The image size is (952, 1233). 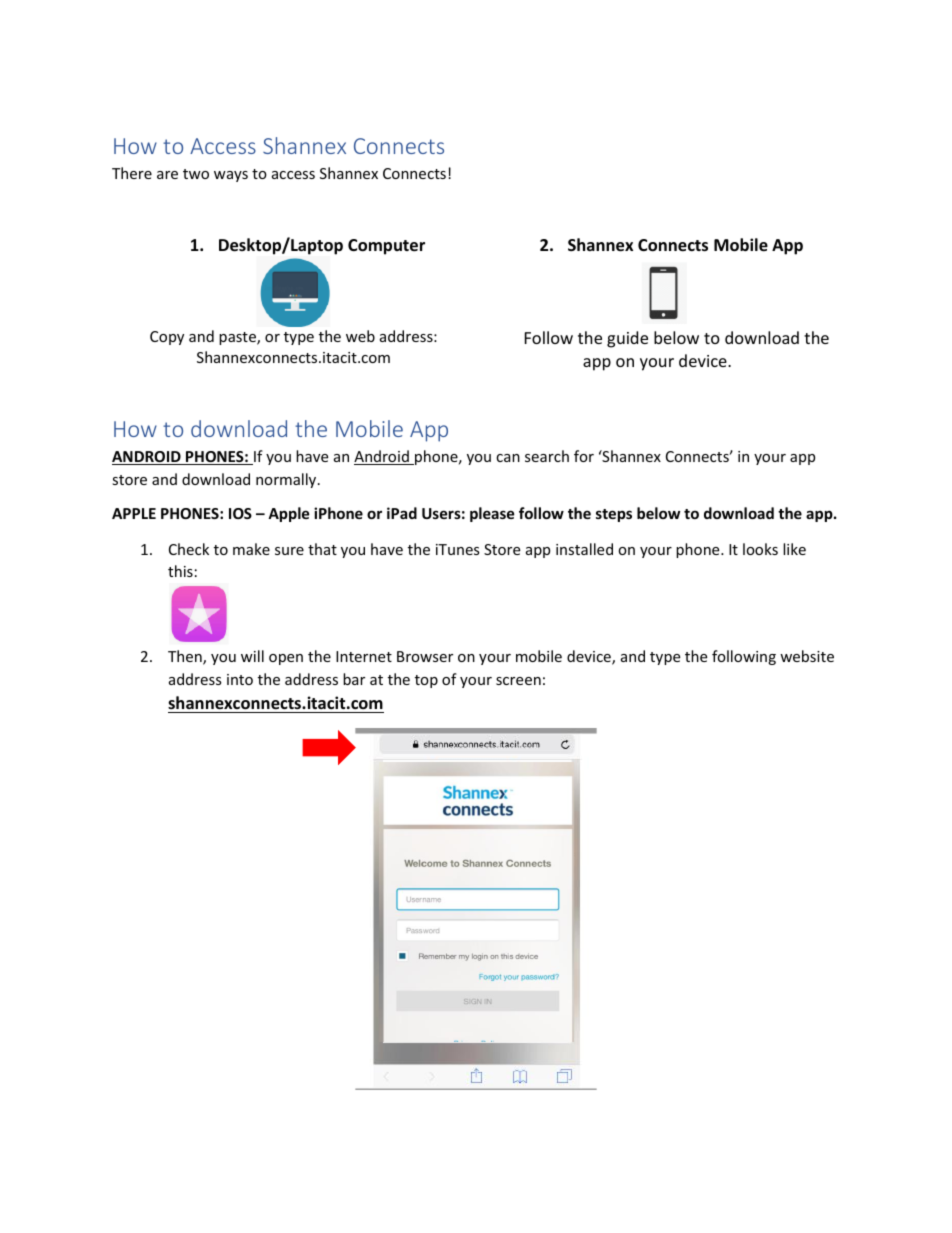 I want to click on can, so click(x=508, y=458).
